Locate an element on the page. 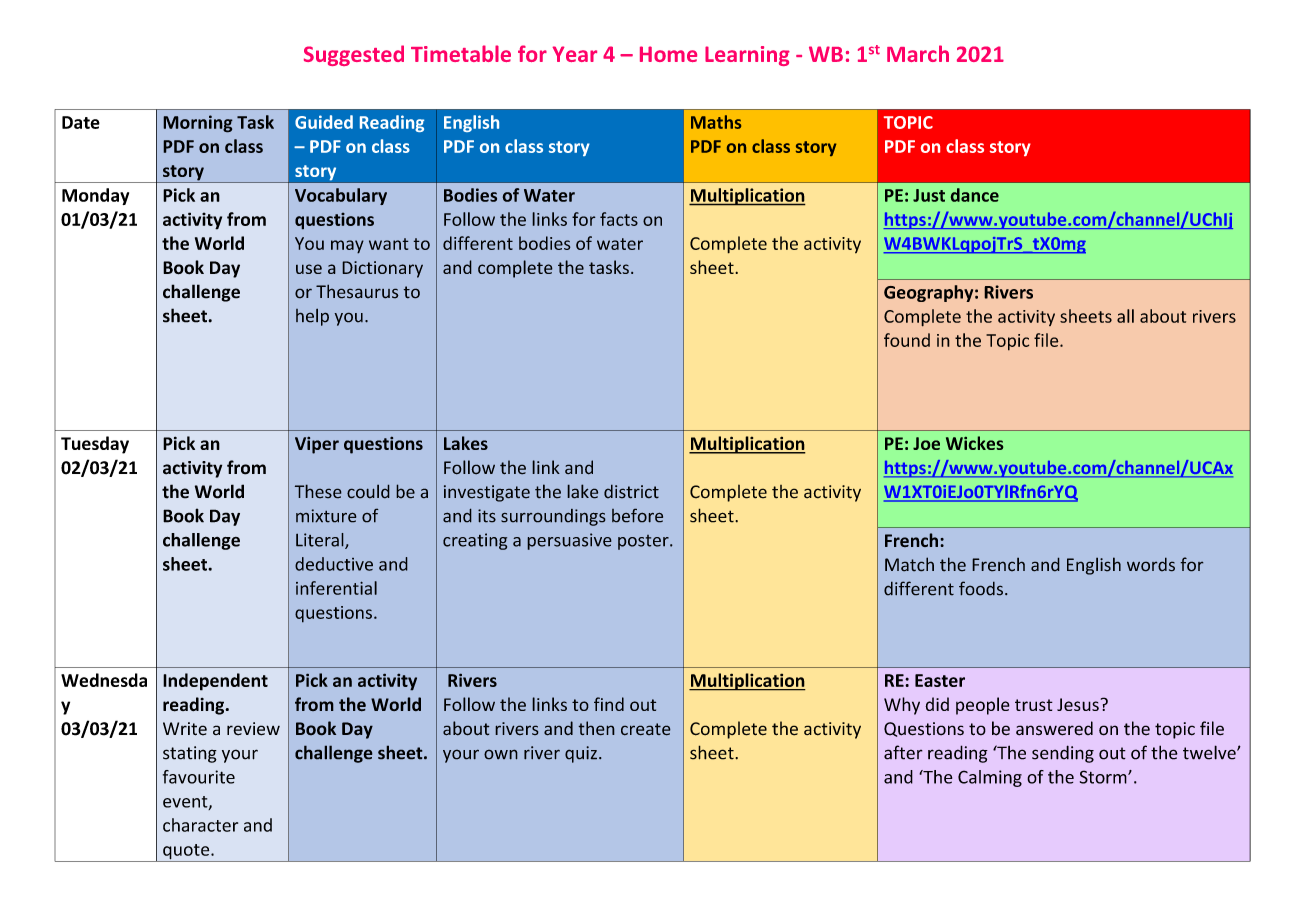  found is located at coordinates (907, 340).
